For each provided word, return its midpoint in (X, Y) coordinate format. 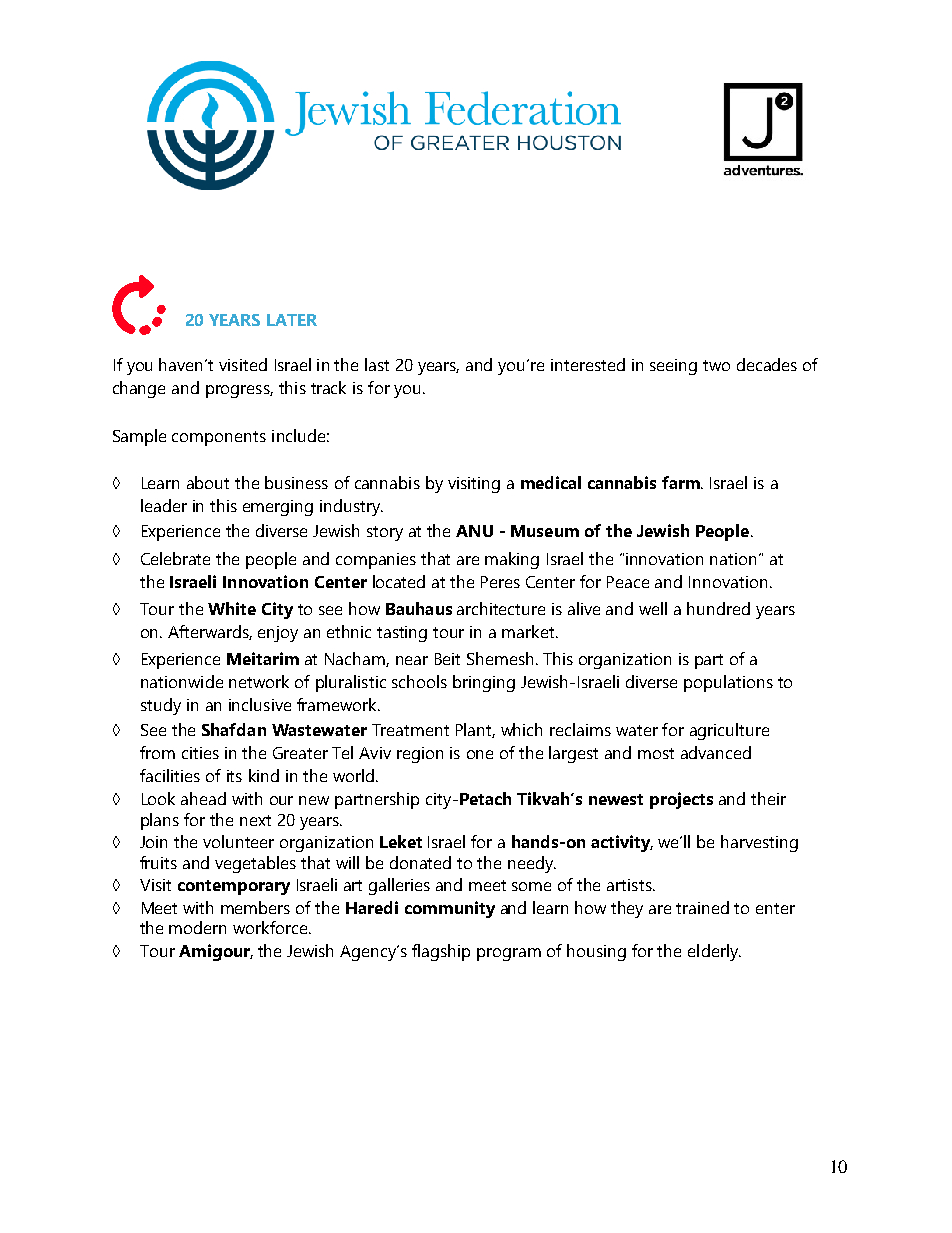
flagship (441, 952)
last (377, 364)
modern (197, 927)
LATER (292, 320)
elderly (714, 952)
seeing (673, 367)
